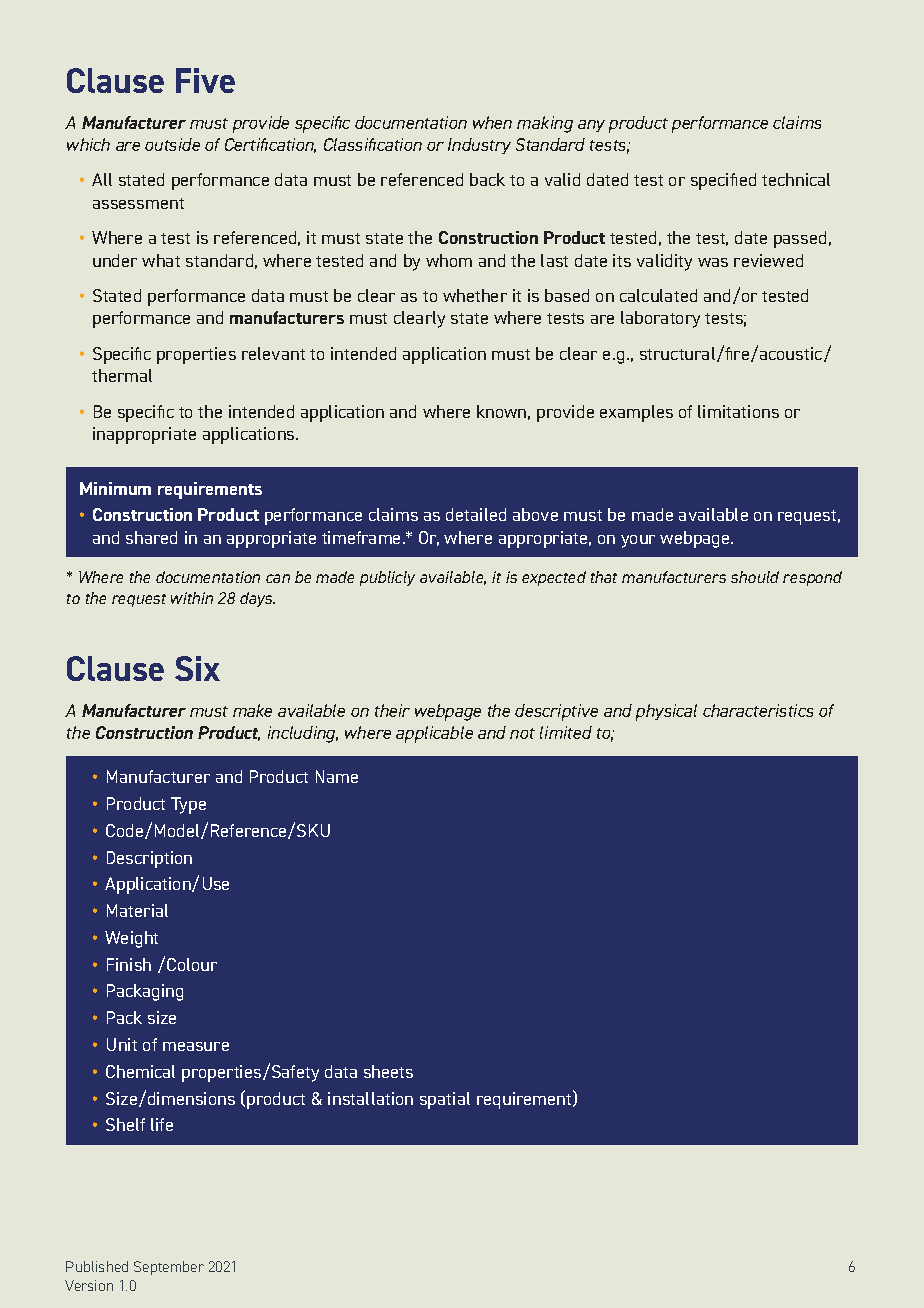 The image size is (924, 1308). Describe the element at coordinates (337, 776) in the page. I see `Name` at that location.
